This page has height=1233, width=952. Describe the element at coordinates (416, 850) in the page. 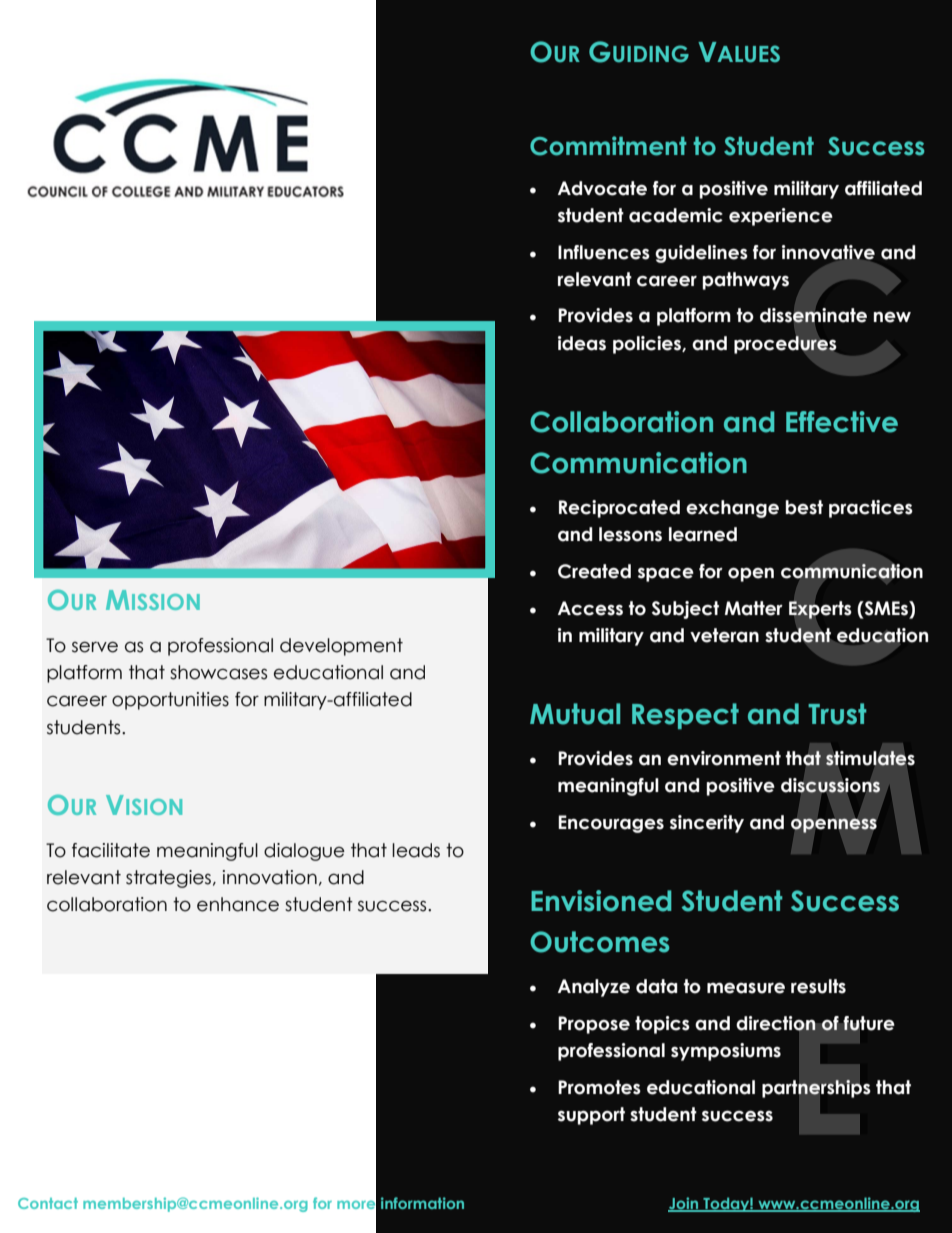

I see `leads` at that location.
